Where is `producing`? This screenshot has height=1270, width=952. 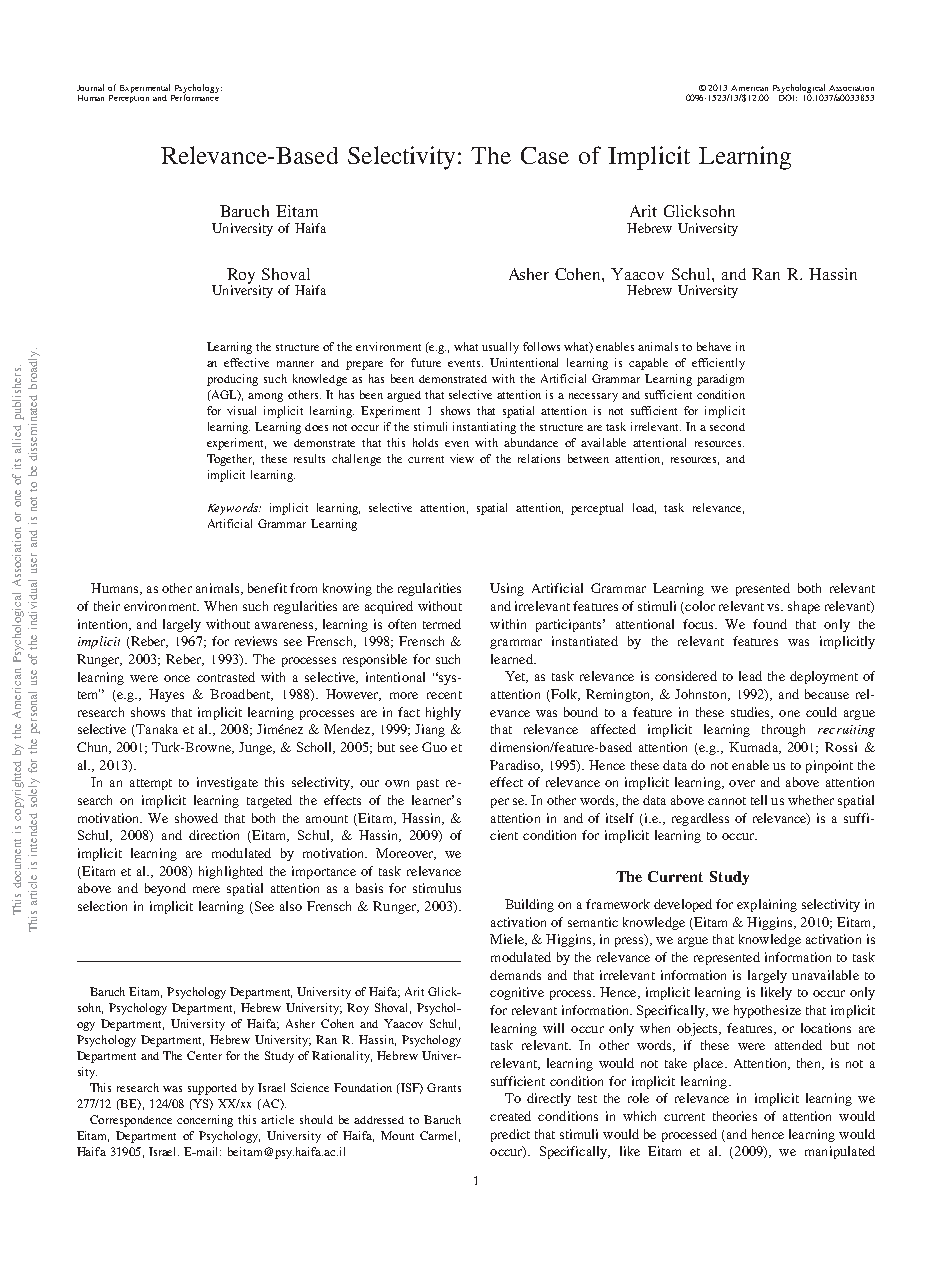 producing is located at coordinates (232, 380).
